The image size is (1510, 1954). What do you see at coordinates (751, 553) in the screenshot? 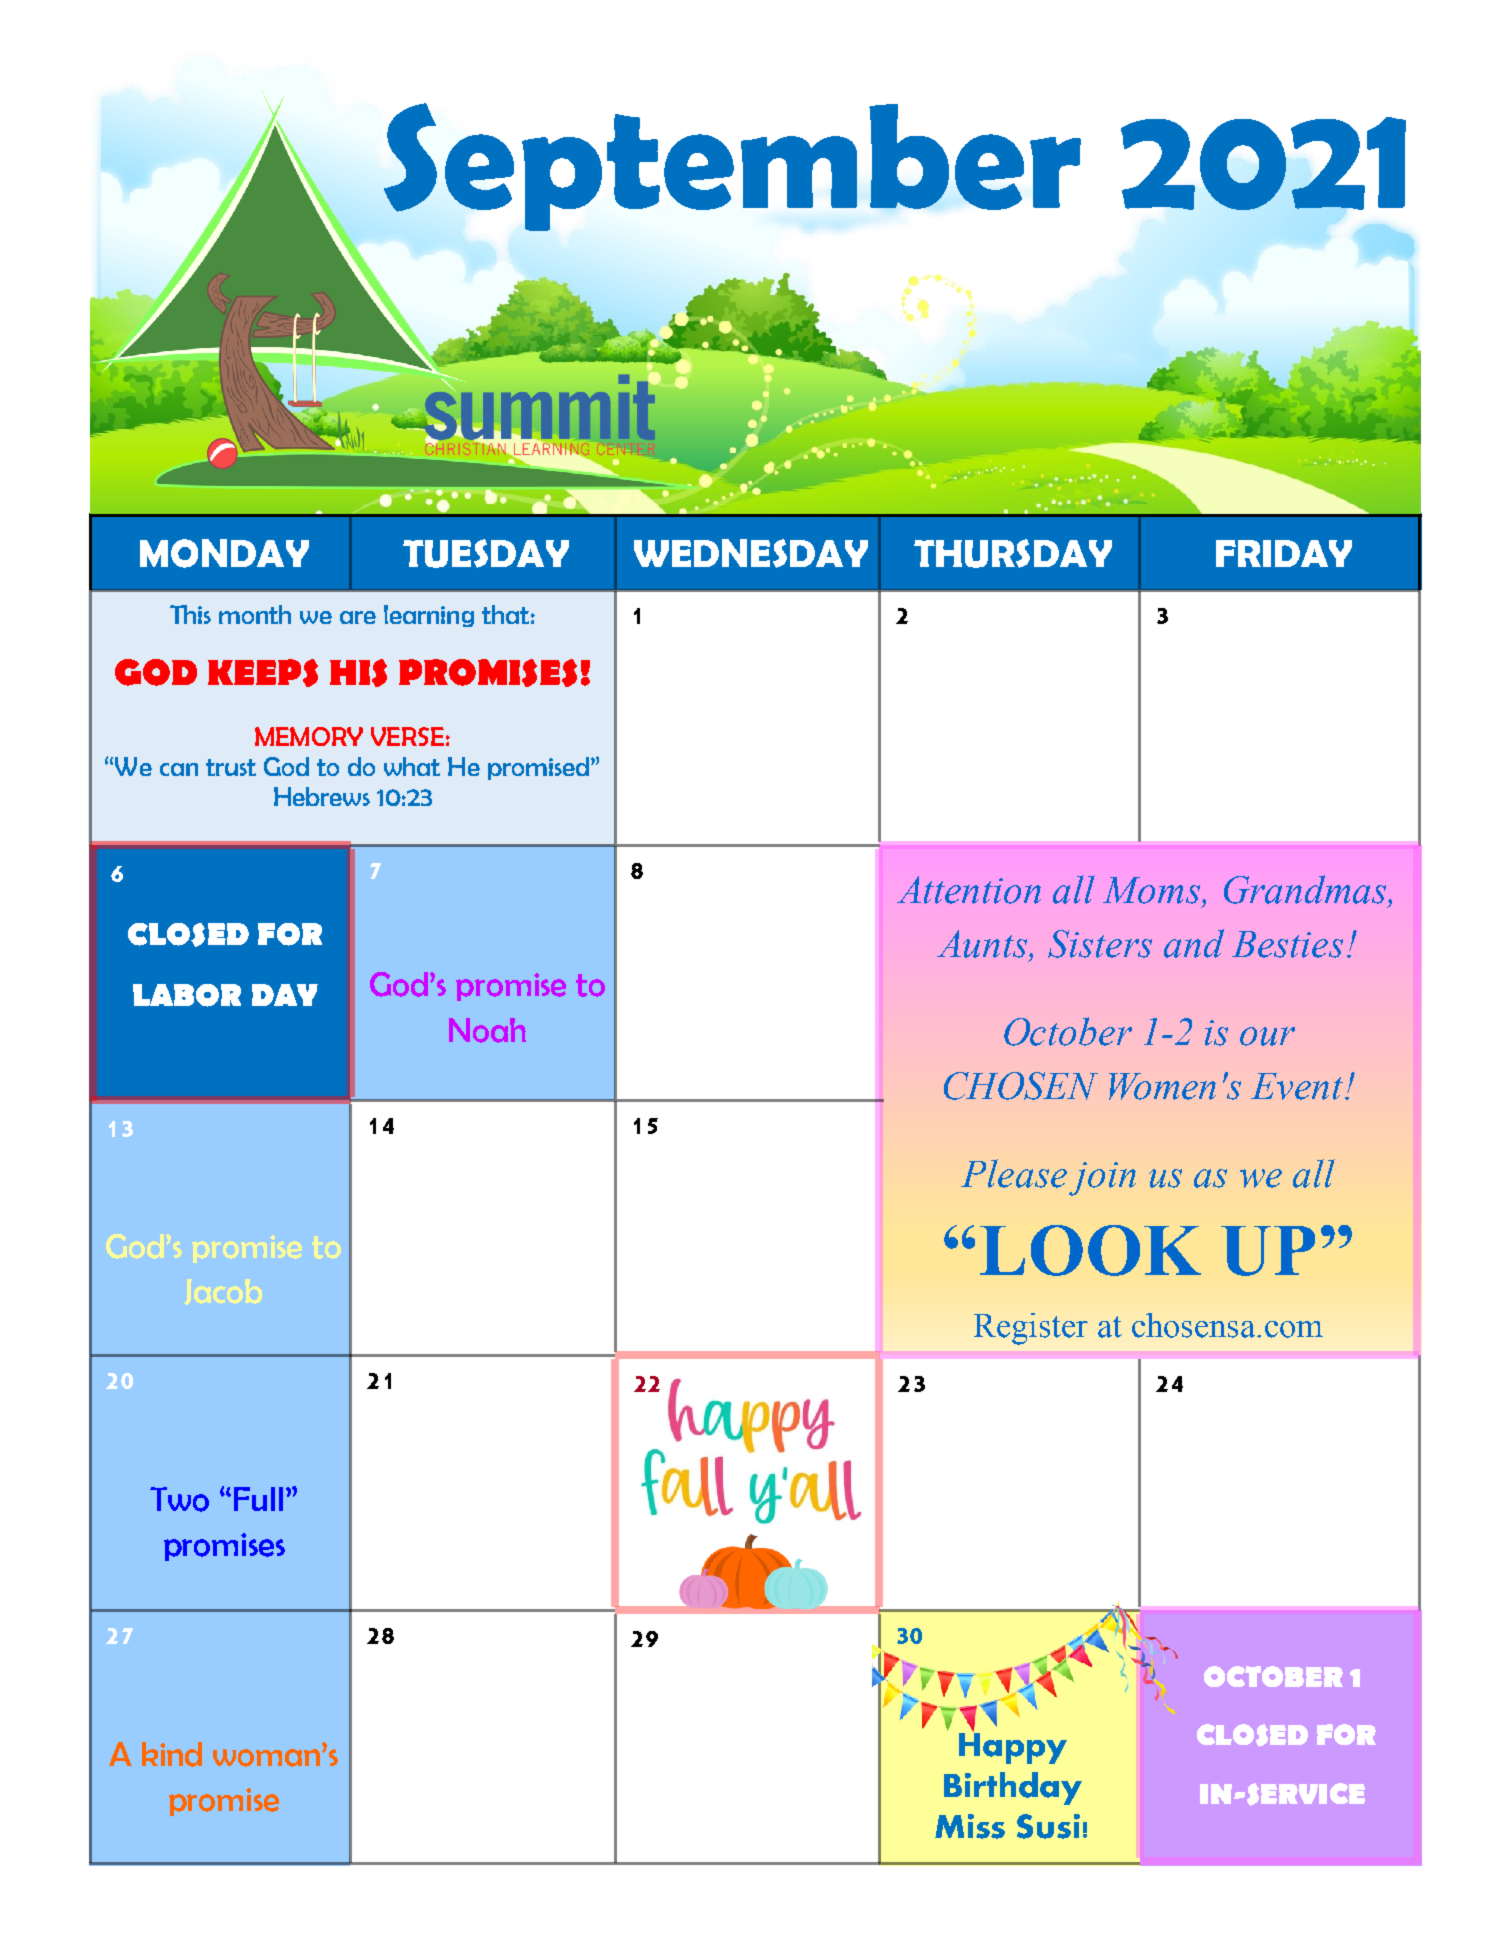
I see `WEDNESDAY` at bounding box center [751, 553].
